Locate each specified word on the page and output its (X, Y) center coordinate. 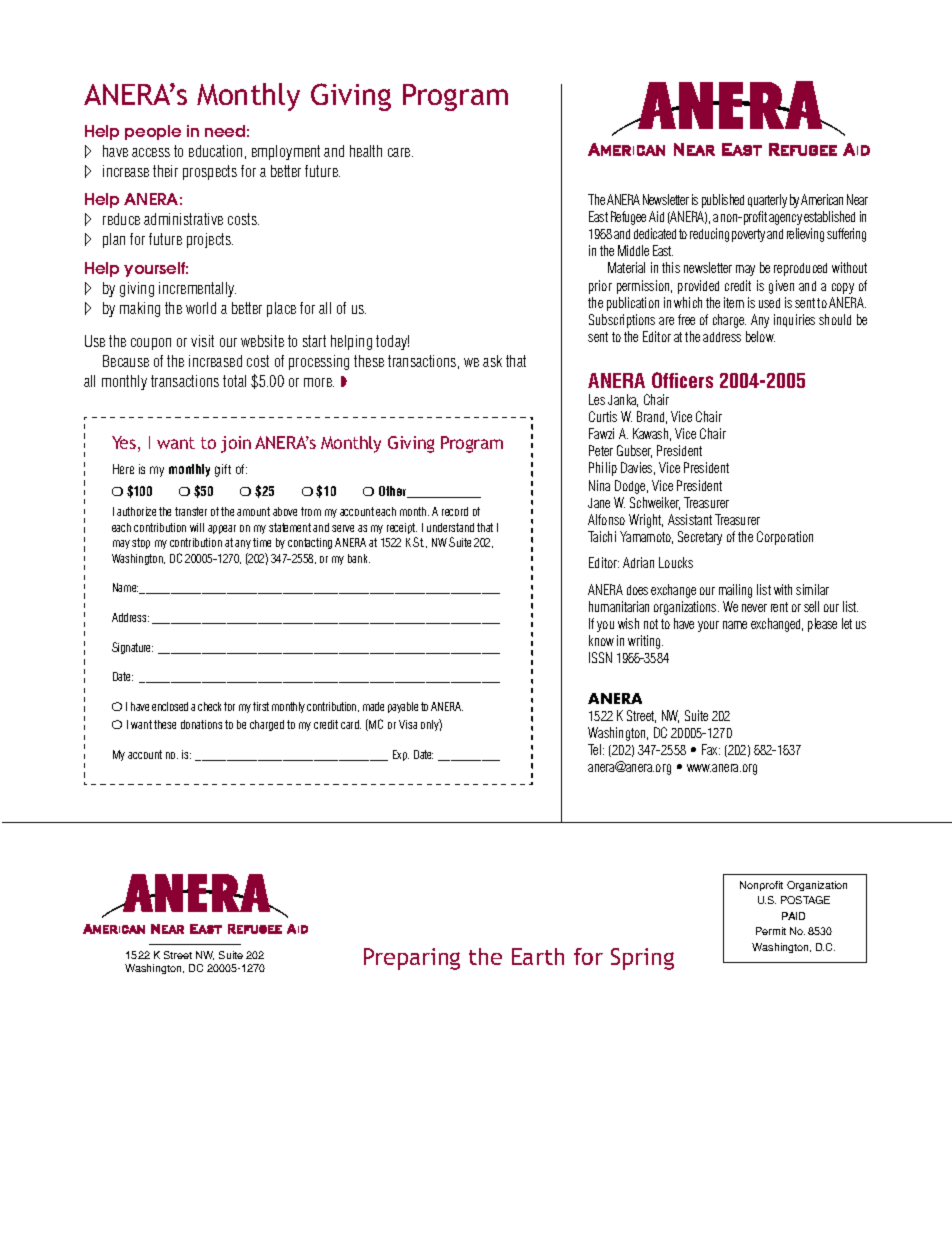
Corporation (785, 538)
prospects (210, 172)
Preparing (412, 959)
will (197, 527)
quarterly (767, 201)
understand (450, 527)
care (400, 152)
